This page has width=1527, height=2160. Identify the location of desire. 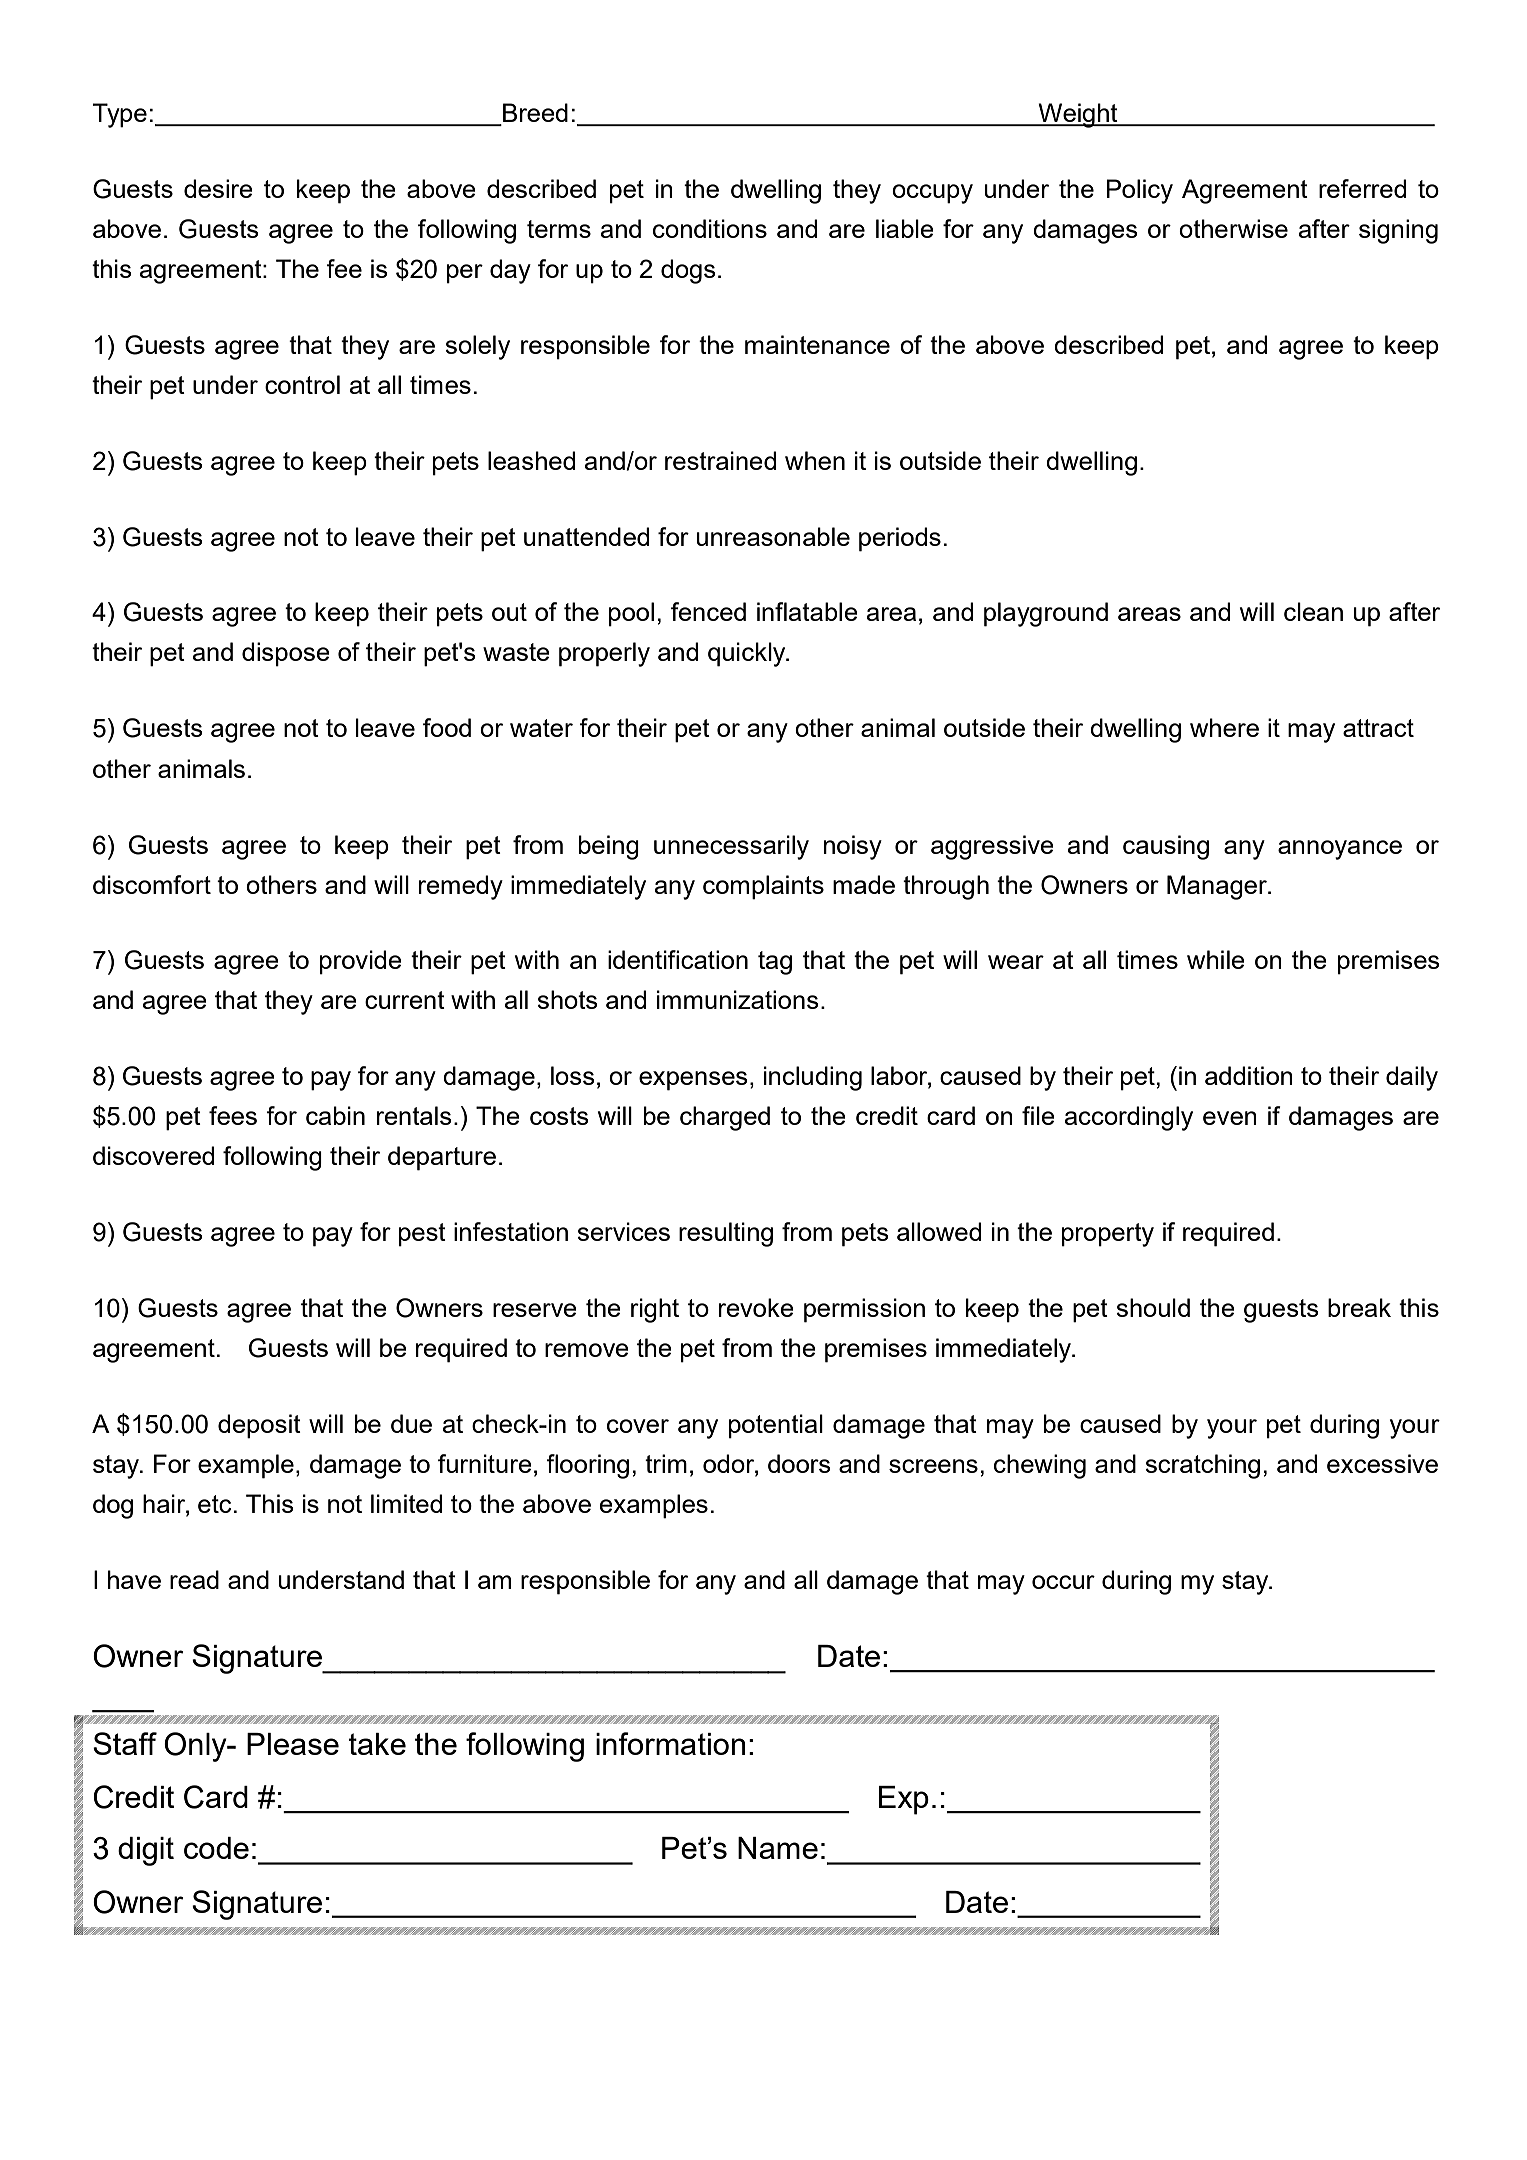
(218, 188).
